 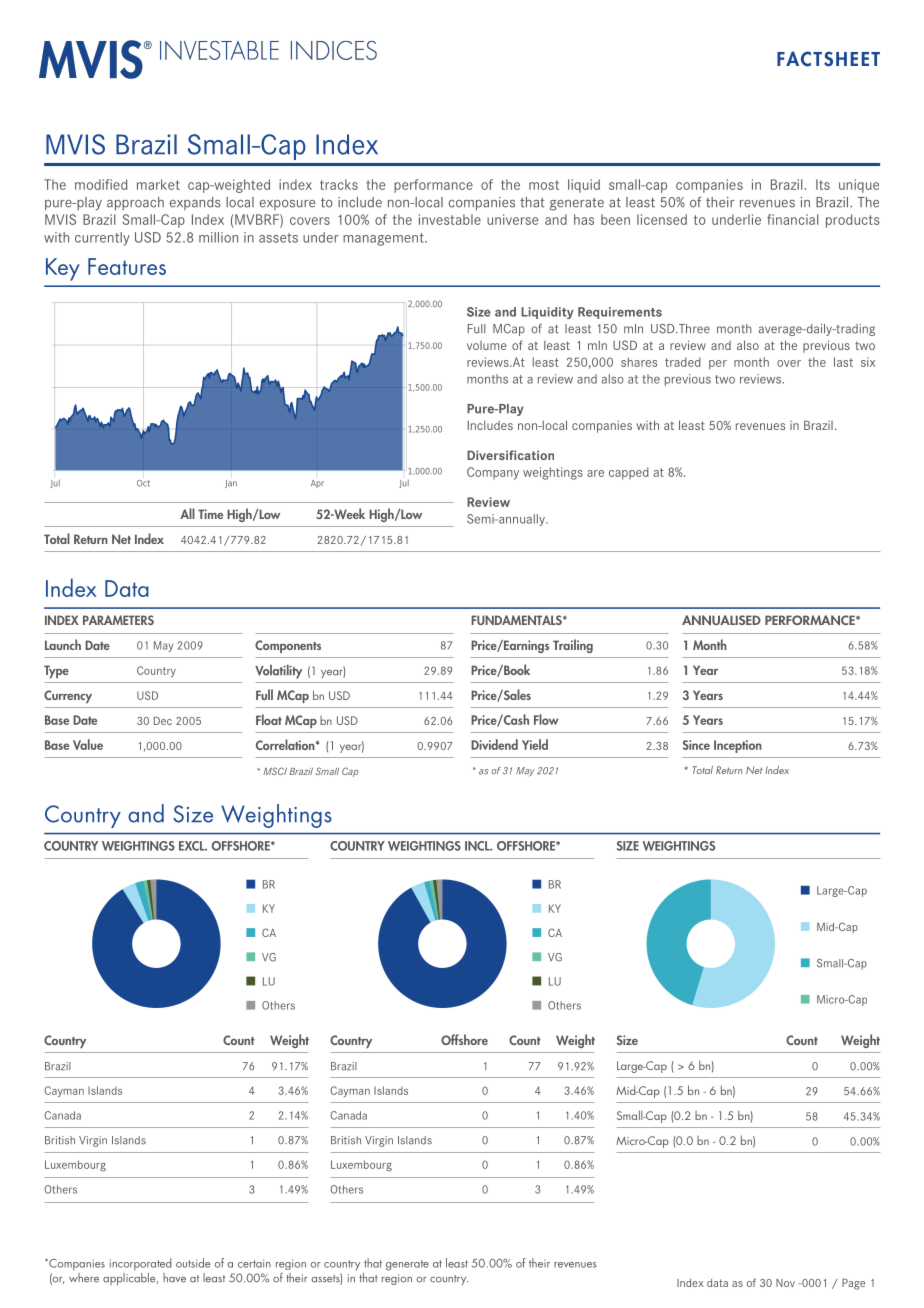 I want to click on Inception, so click(x=738, y=746).
